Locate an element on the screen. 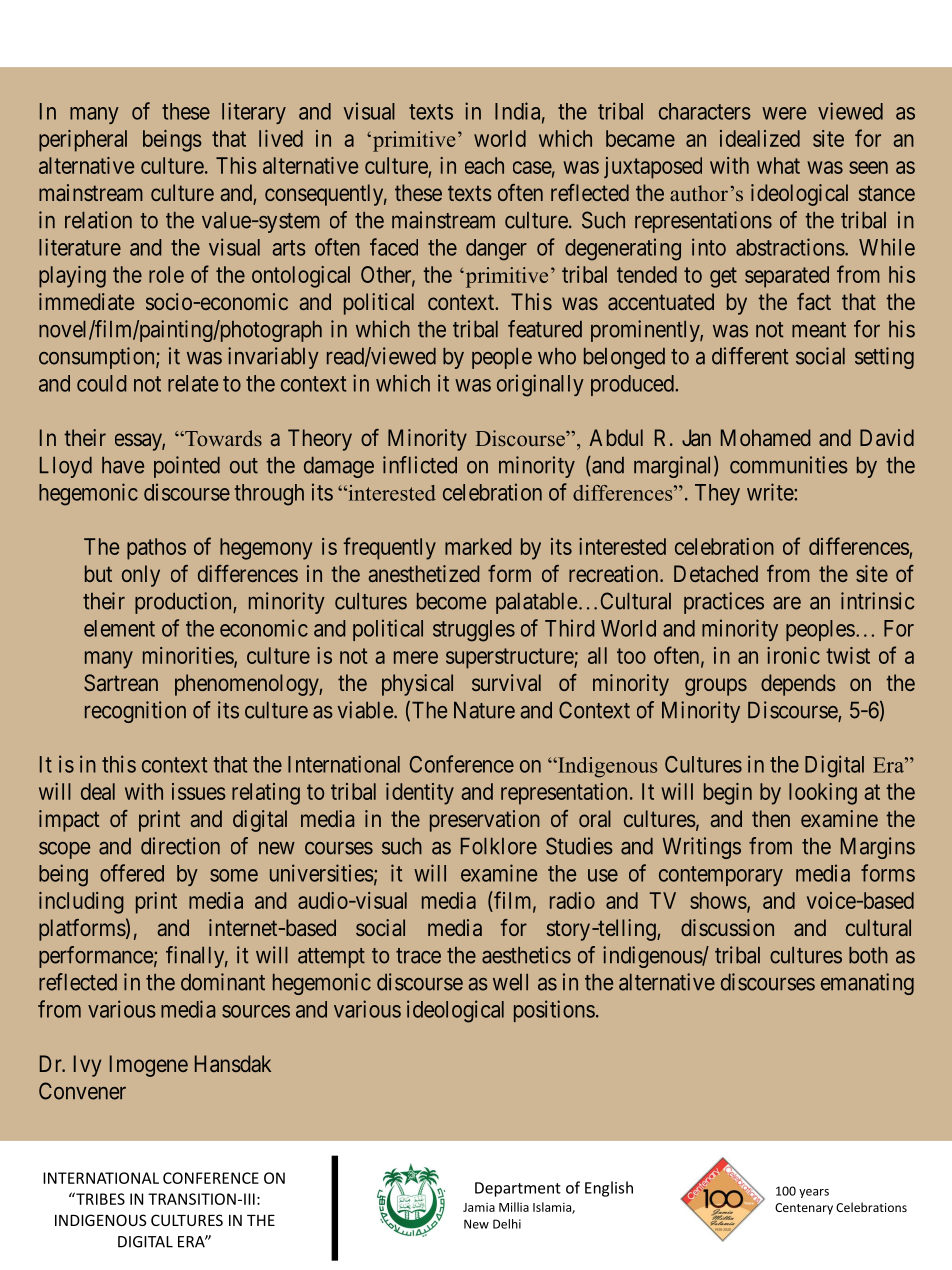 The image size is (952, 1270). relate is located at coordinates (193, 383).
